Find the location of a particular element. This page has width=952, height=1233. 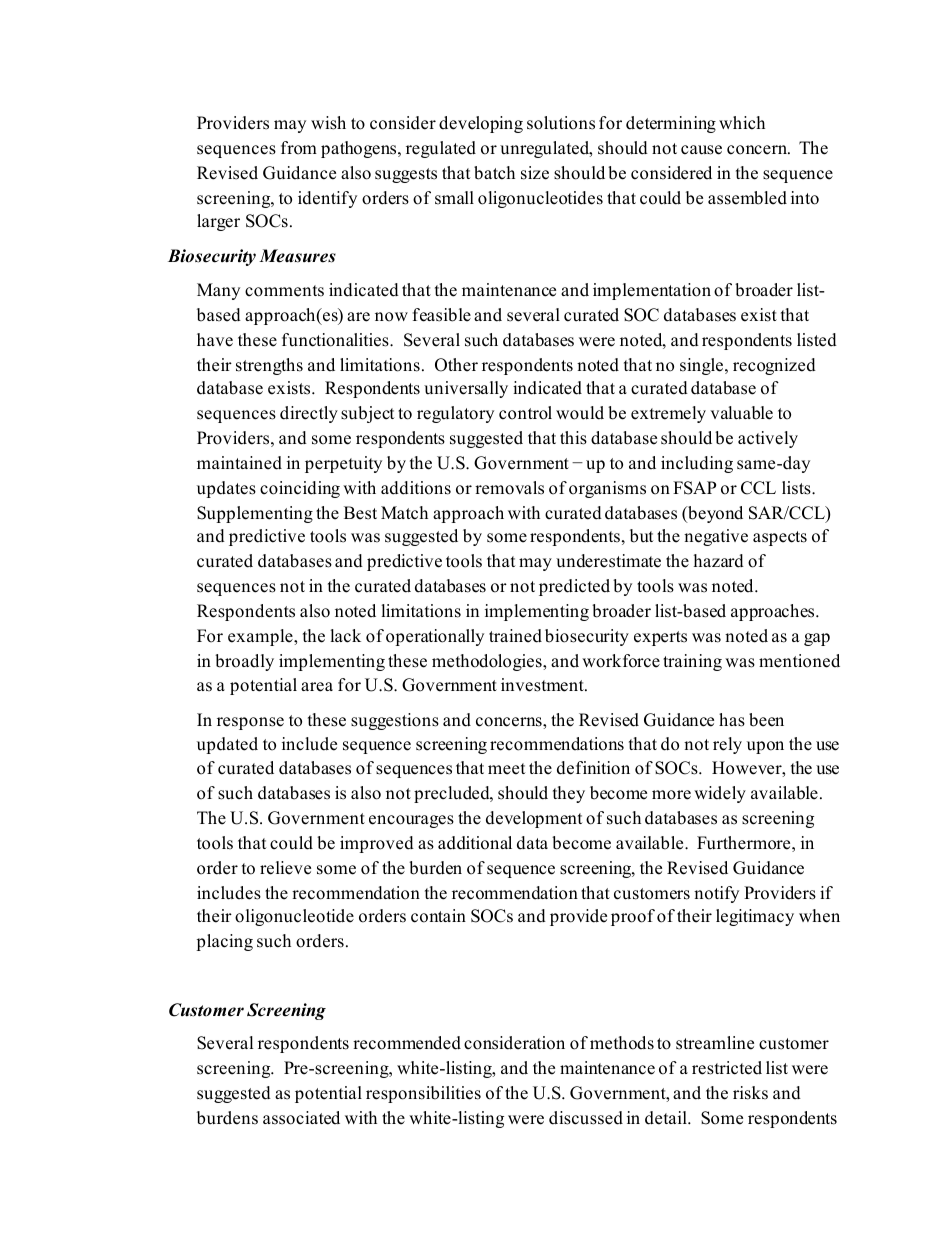

has is located at coordinates (732, 720).
